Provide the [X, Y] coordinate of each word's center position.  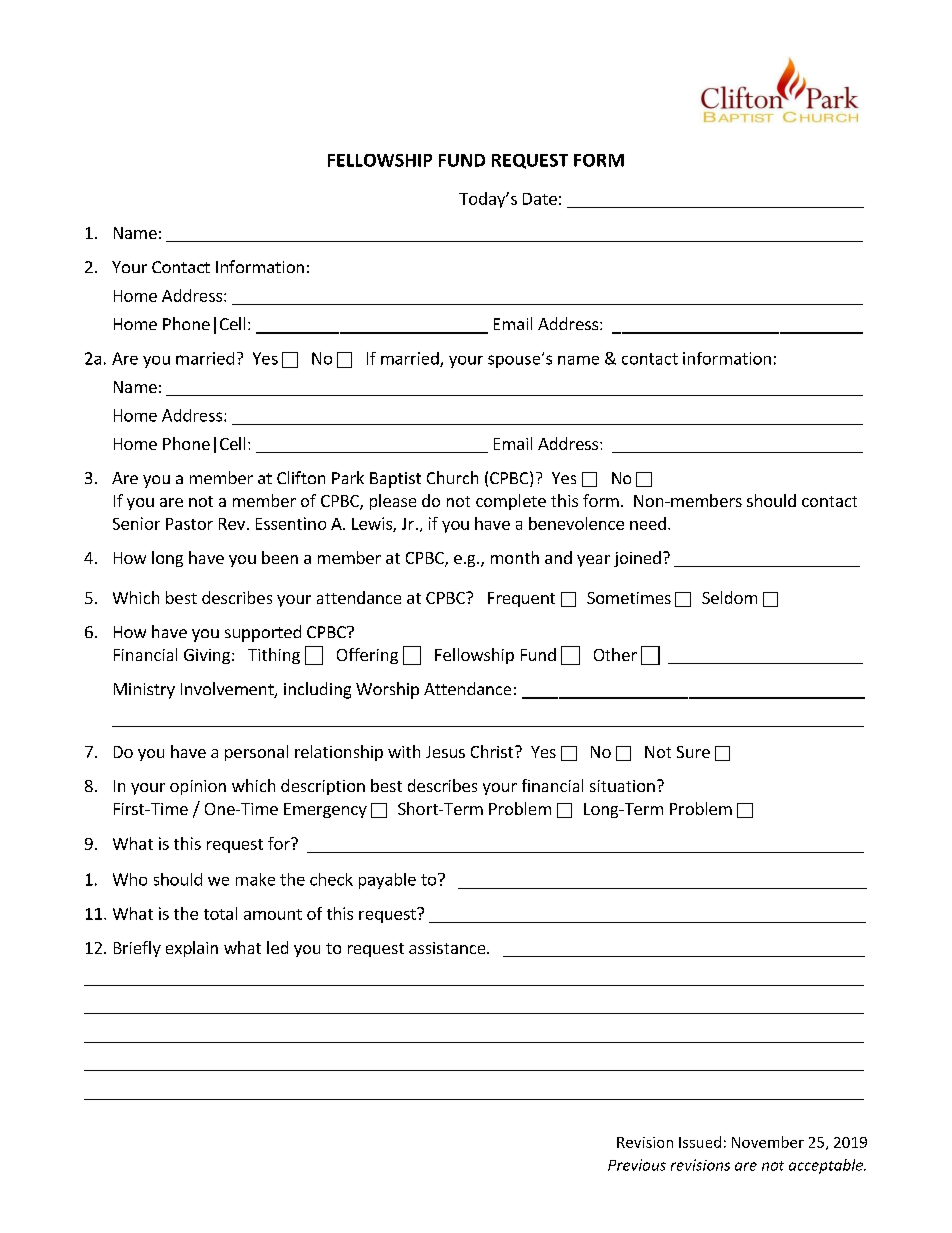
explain [192, 949]
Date [540, 199]
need [648, 523]
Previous [637, 1165]
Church [452, 477]
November [768, 1142]
